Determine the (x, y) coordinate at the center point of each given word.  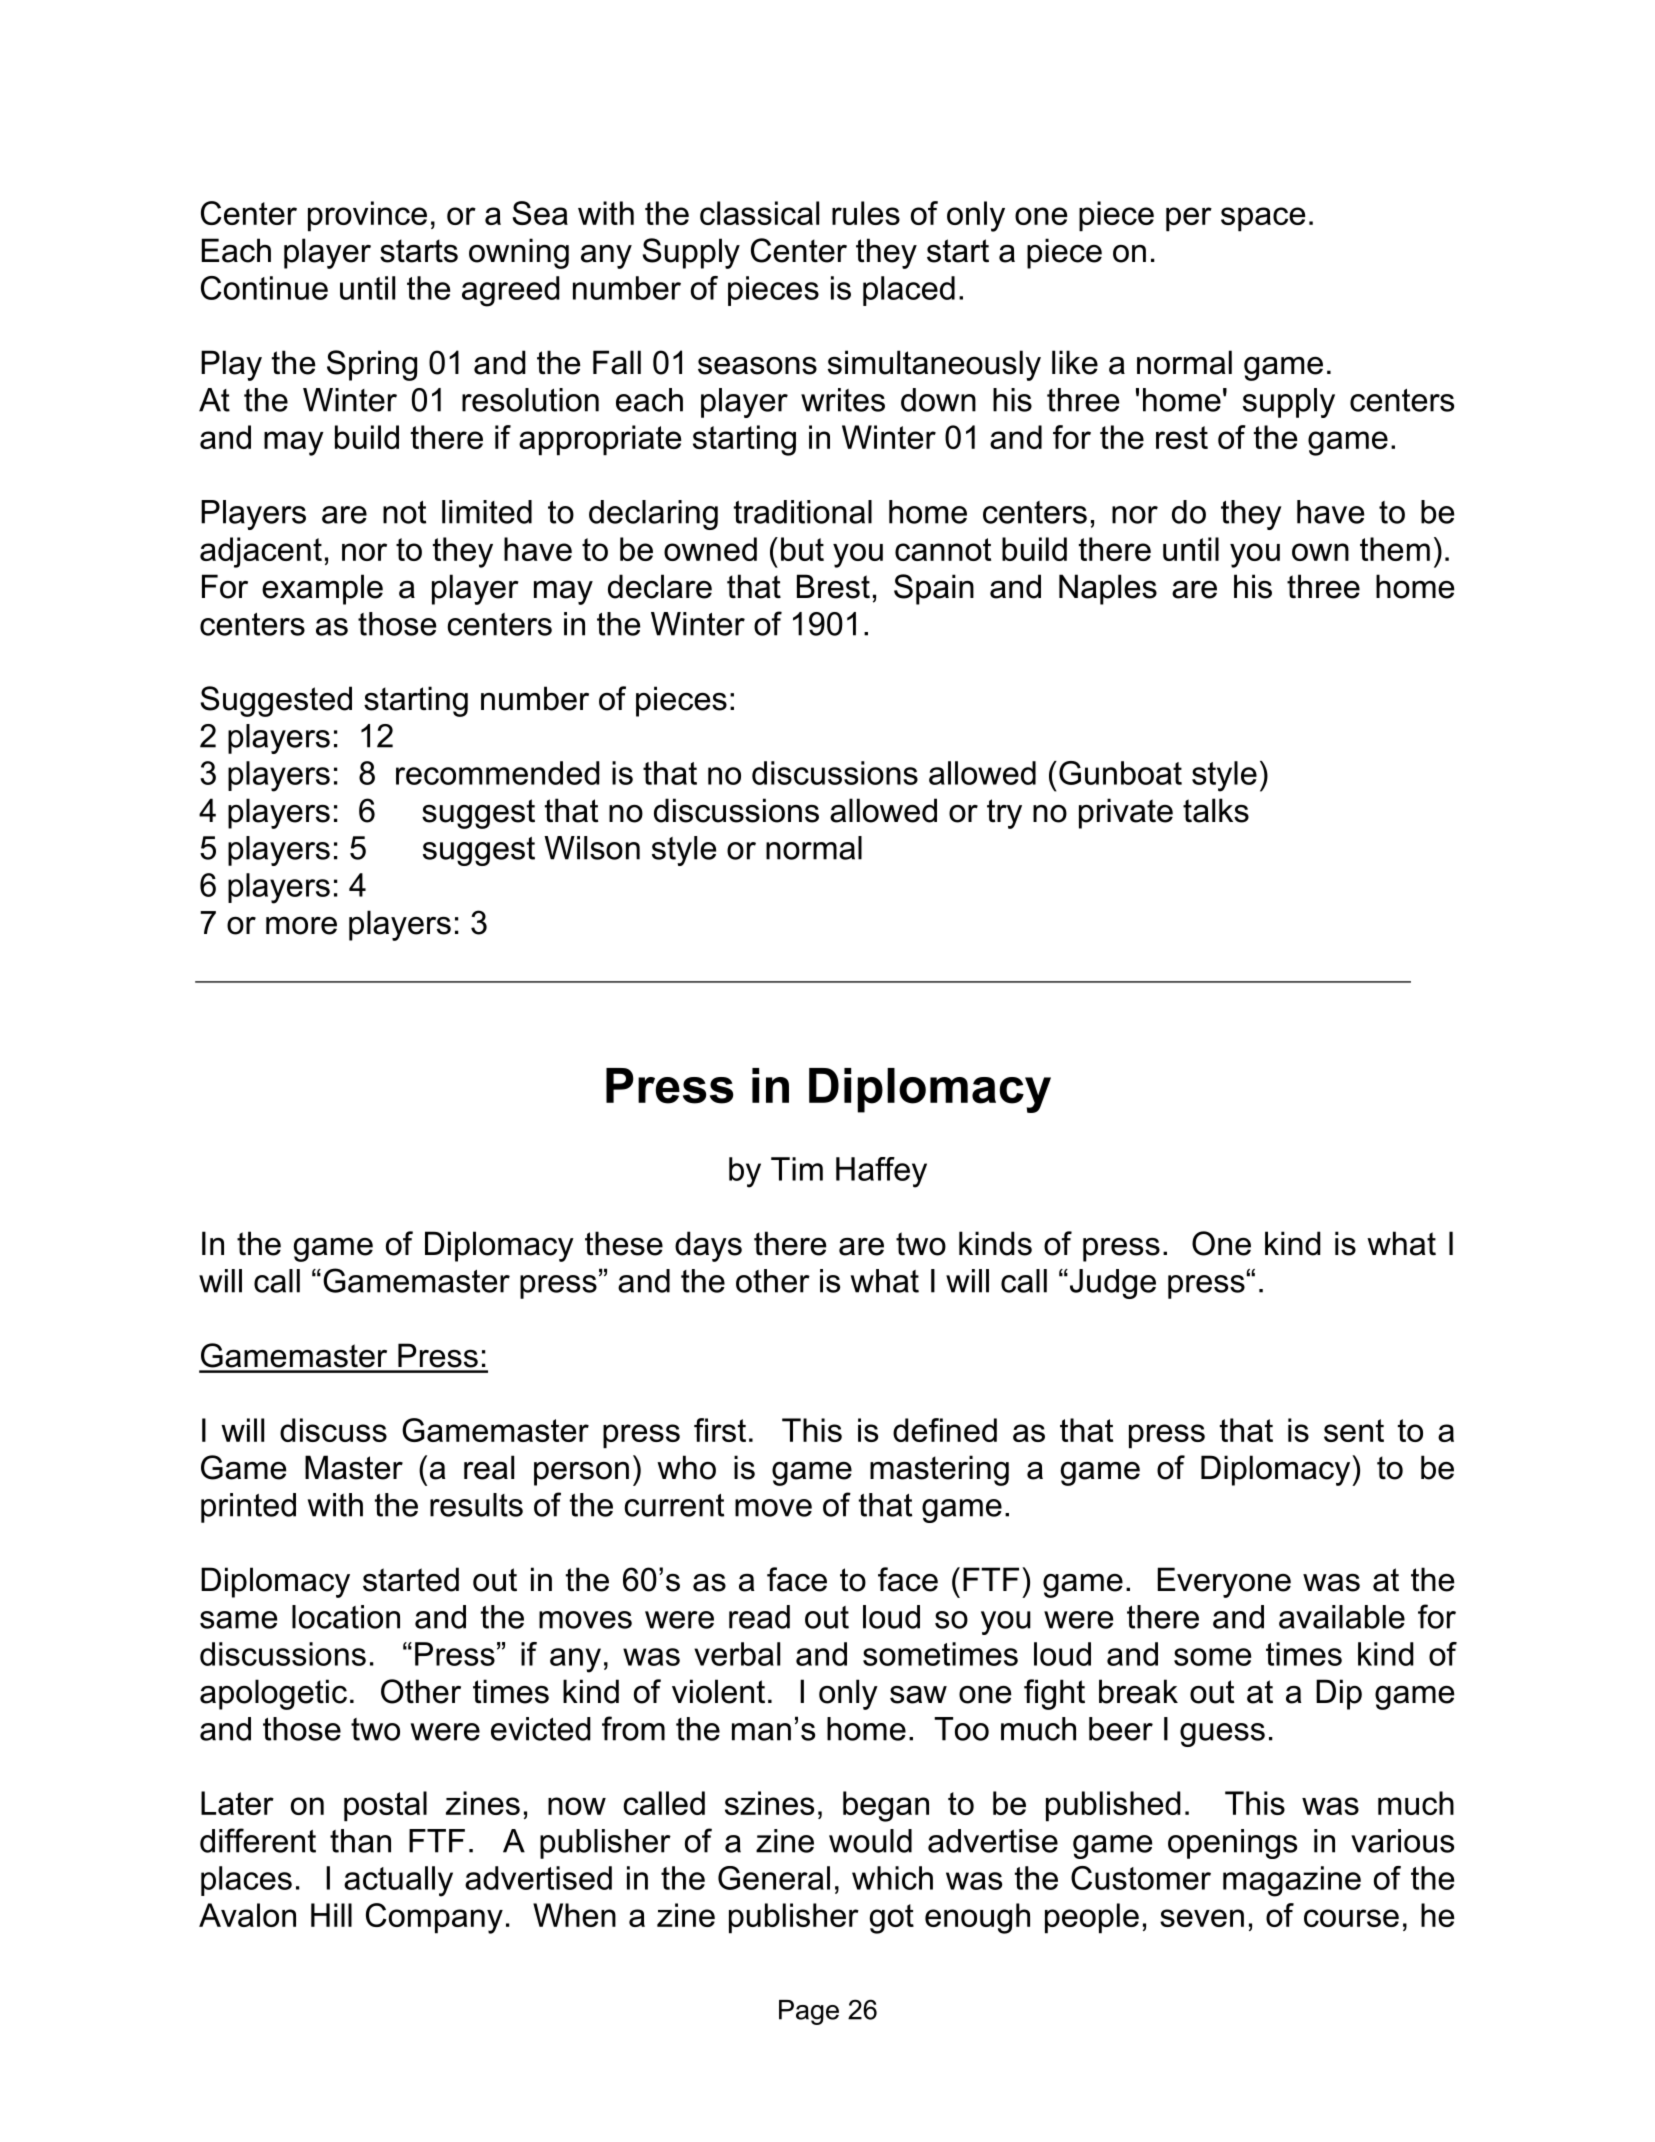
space (1263, 219)
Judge (1111, 1284)
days (708, 1246)
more (301, 926)
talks (1216, 810)
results (476, 1505)
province (367, 216)
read (759, 1617)
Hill (331, 1915)
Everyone (1224, 1582)
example (322, 589)
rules (866, 213)
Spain (934, 589)
